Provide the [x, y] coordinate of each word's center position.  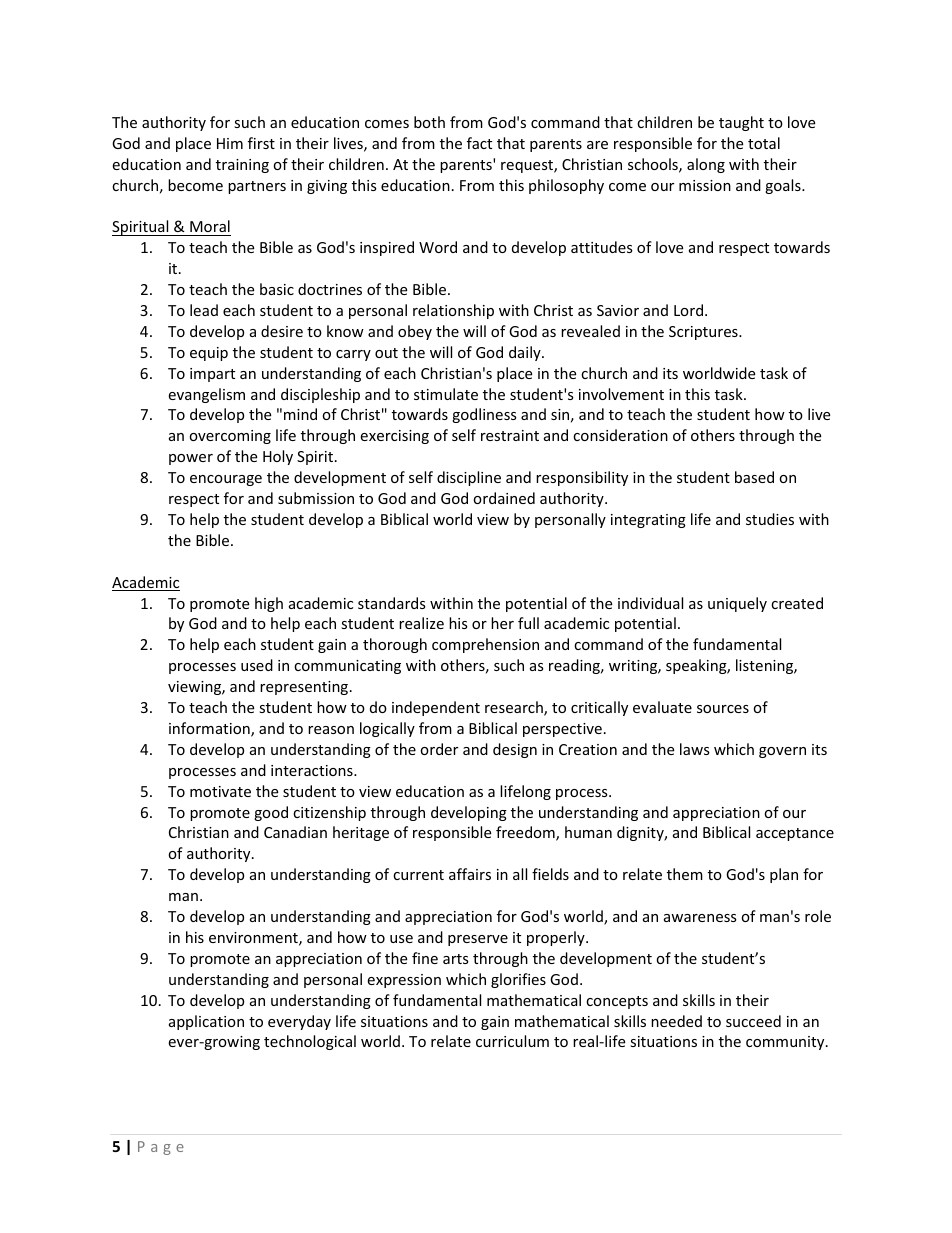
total [764, 143]
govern [782, 752]
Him [230, 143]
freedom [526, 833]
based [754, 477]
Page [161, 1148]
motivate [220, 791]
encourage [226, 480]
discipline [469, 478]
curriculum [512, 1041]
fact [479, 143]
